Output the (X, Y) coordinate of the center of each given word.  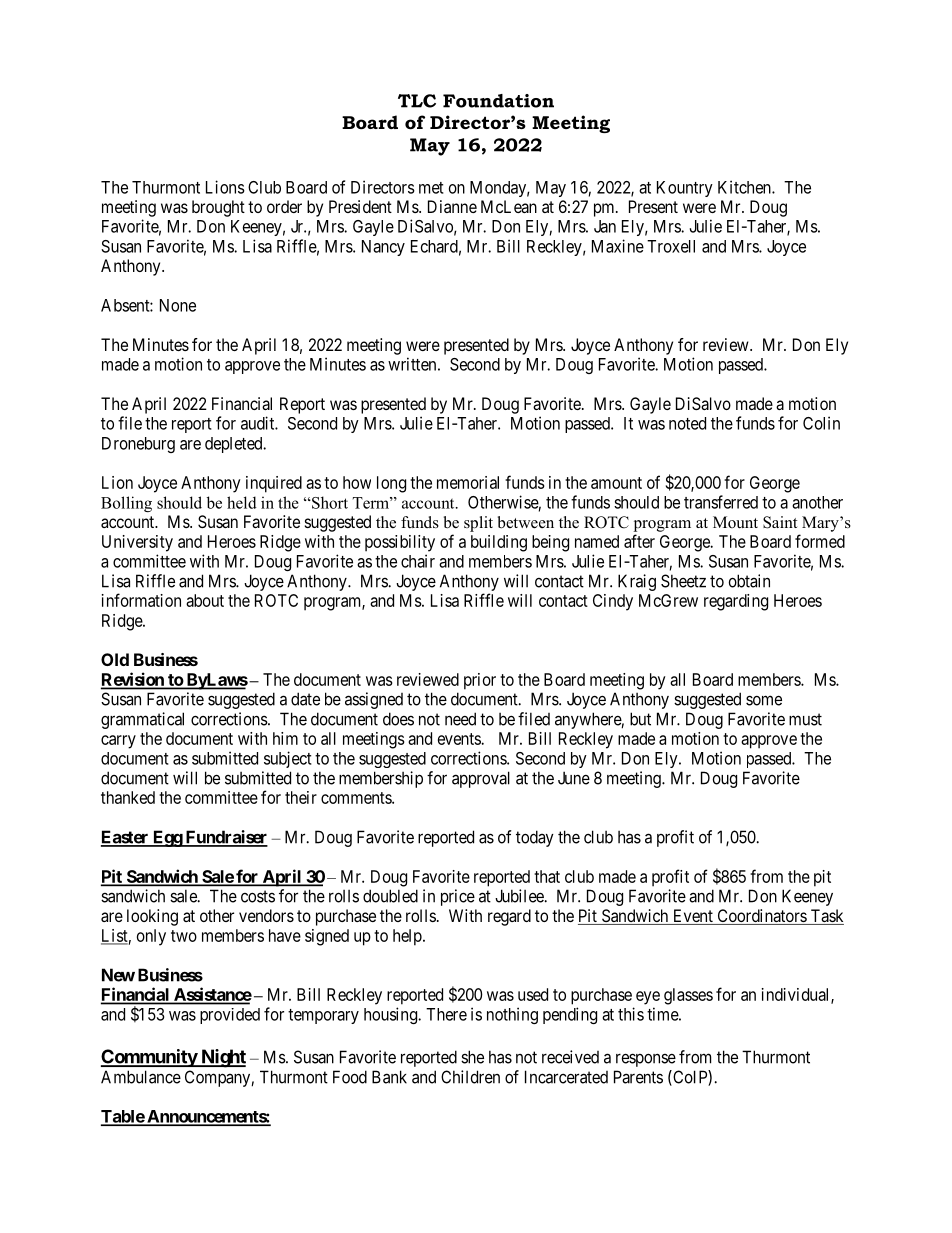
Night (222, 1058)
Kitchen (745, 187)
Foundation (498, 101)
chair (418, 561)
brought (218, 208)
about (205, 600)
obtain (749, 581)
